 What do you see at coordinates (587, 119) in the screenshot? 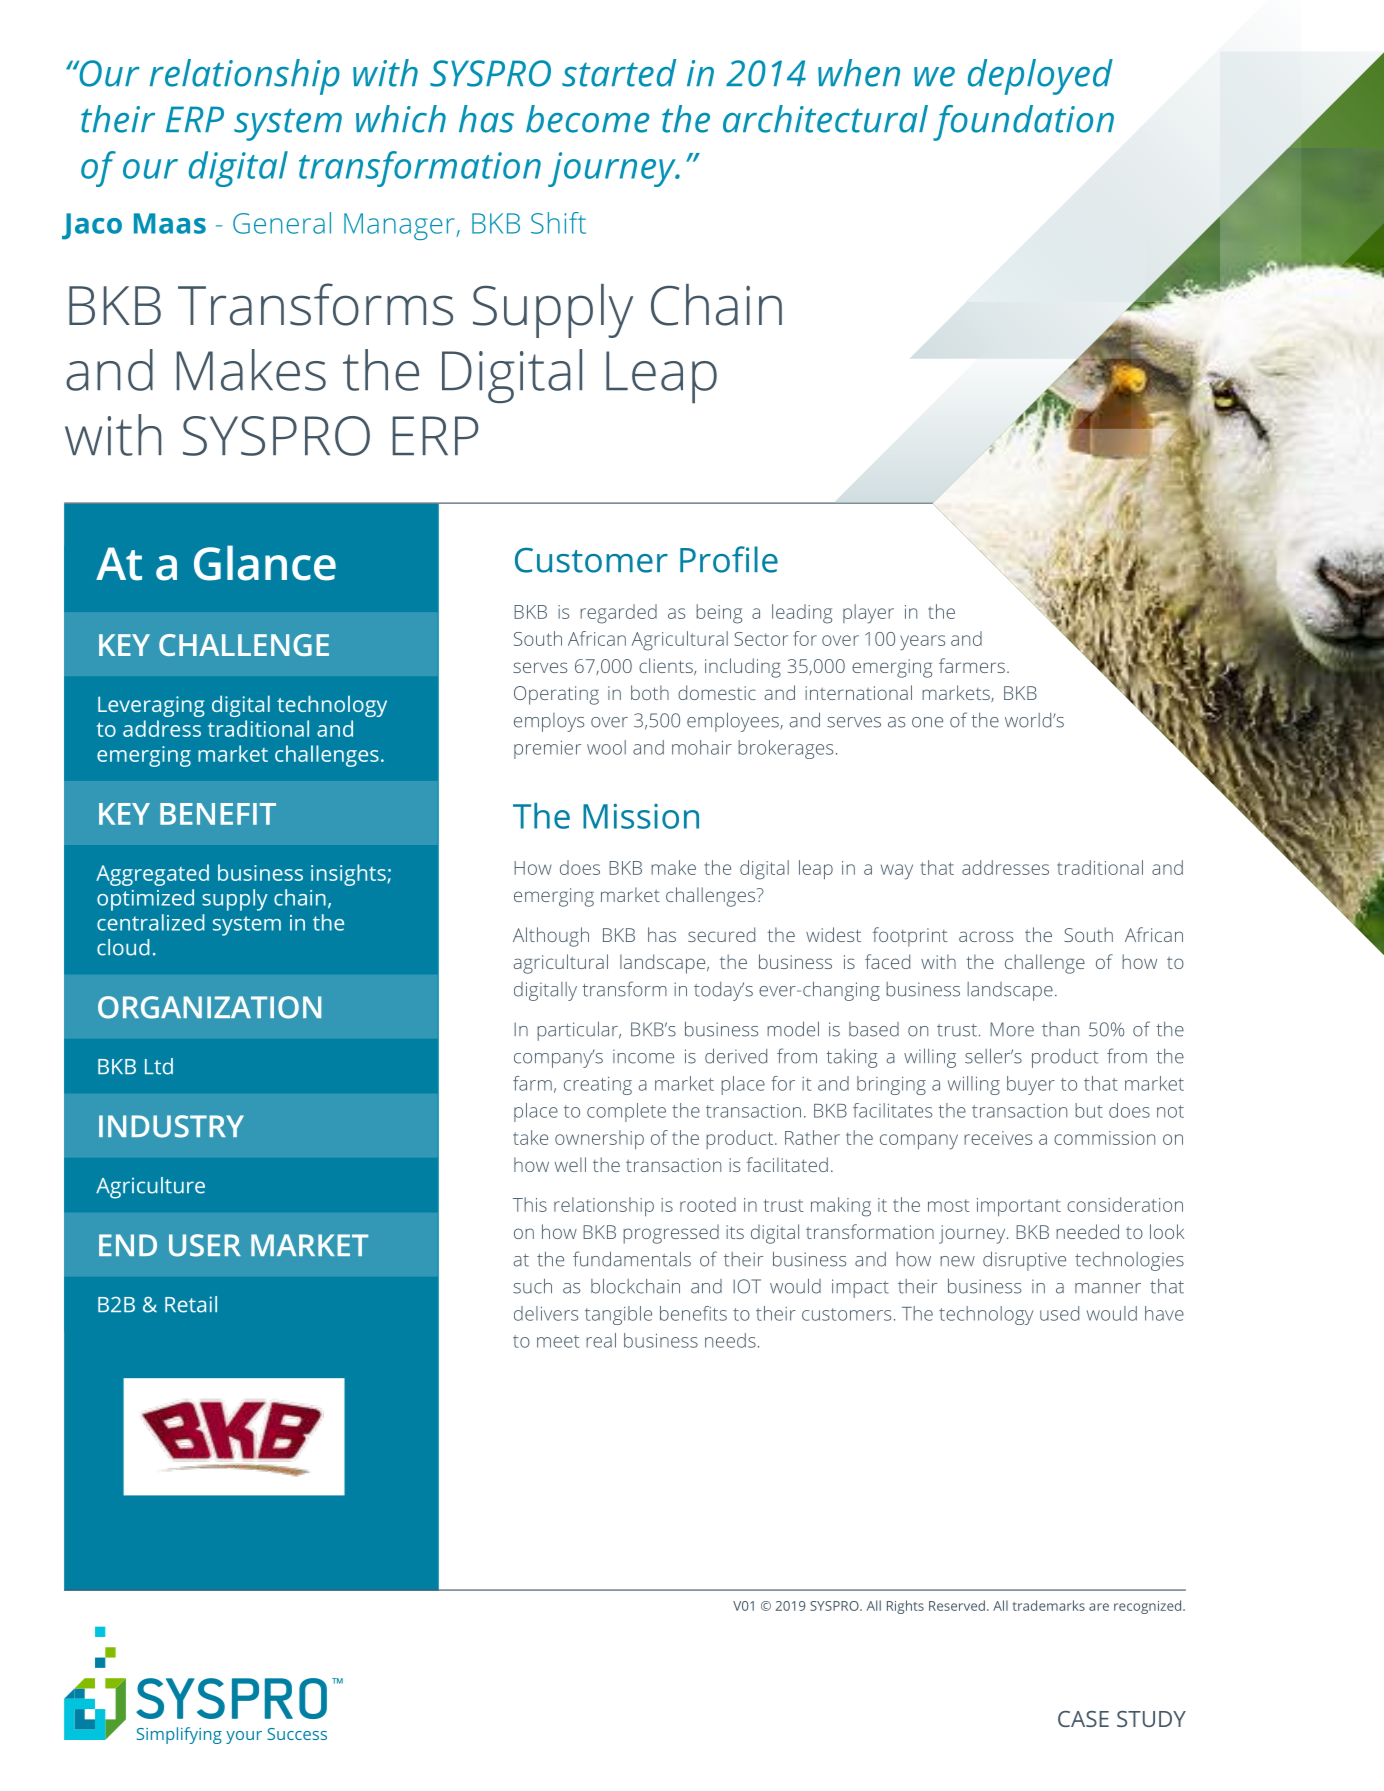
I see `become` at bounding box center [587, 119].
